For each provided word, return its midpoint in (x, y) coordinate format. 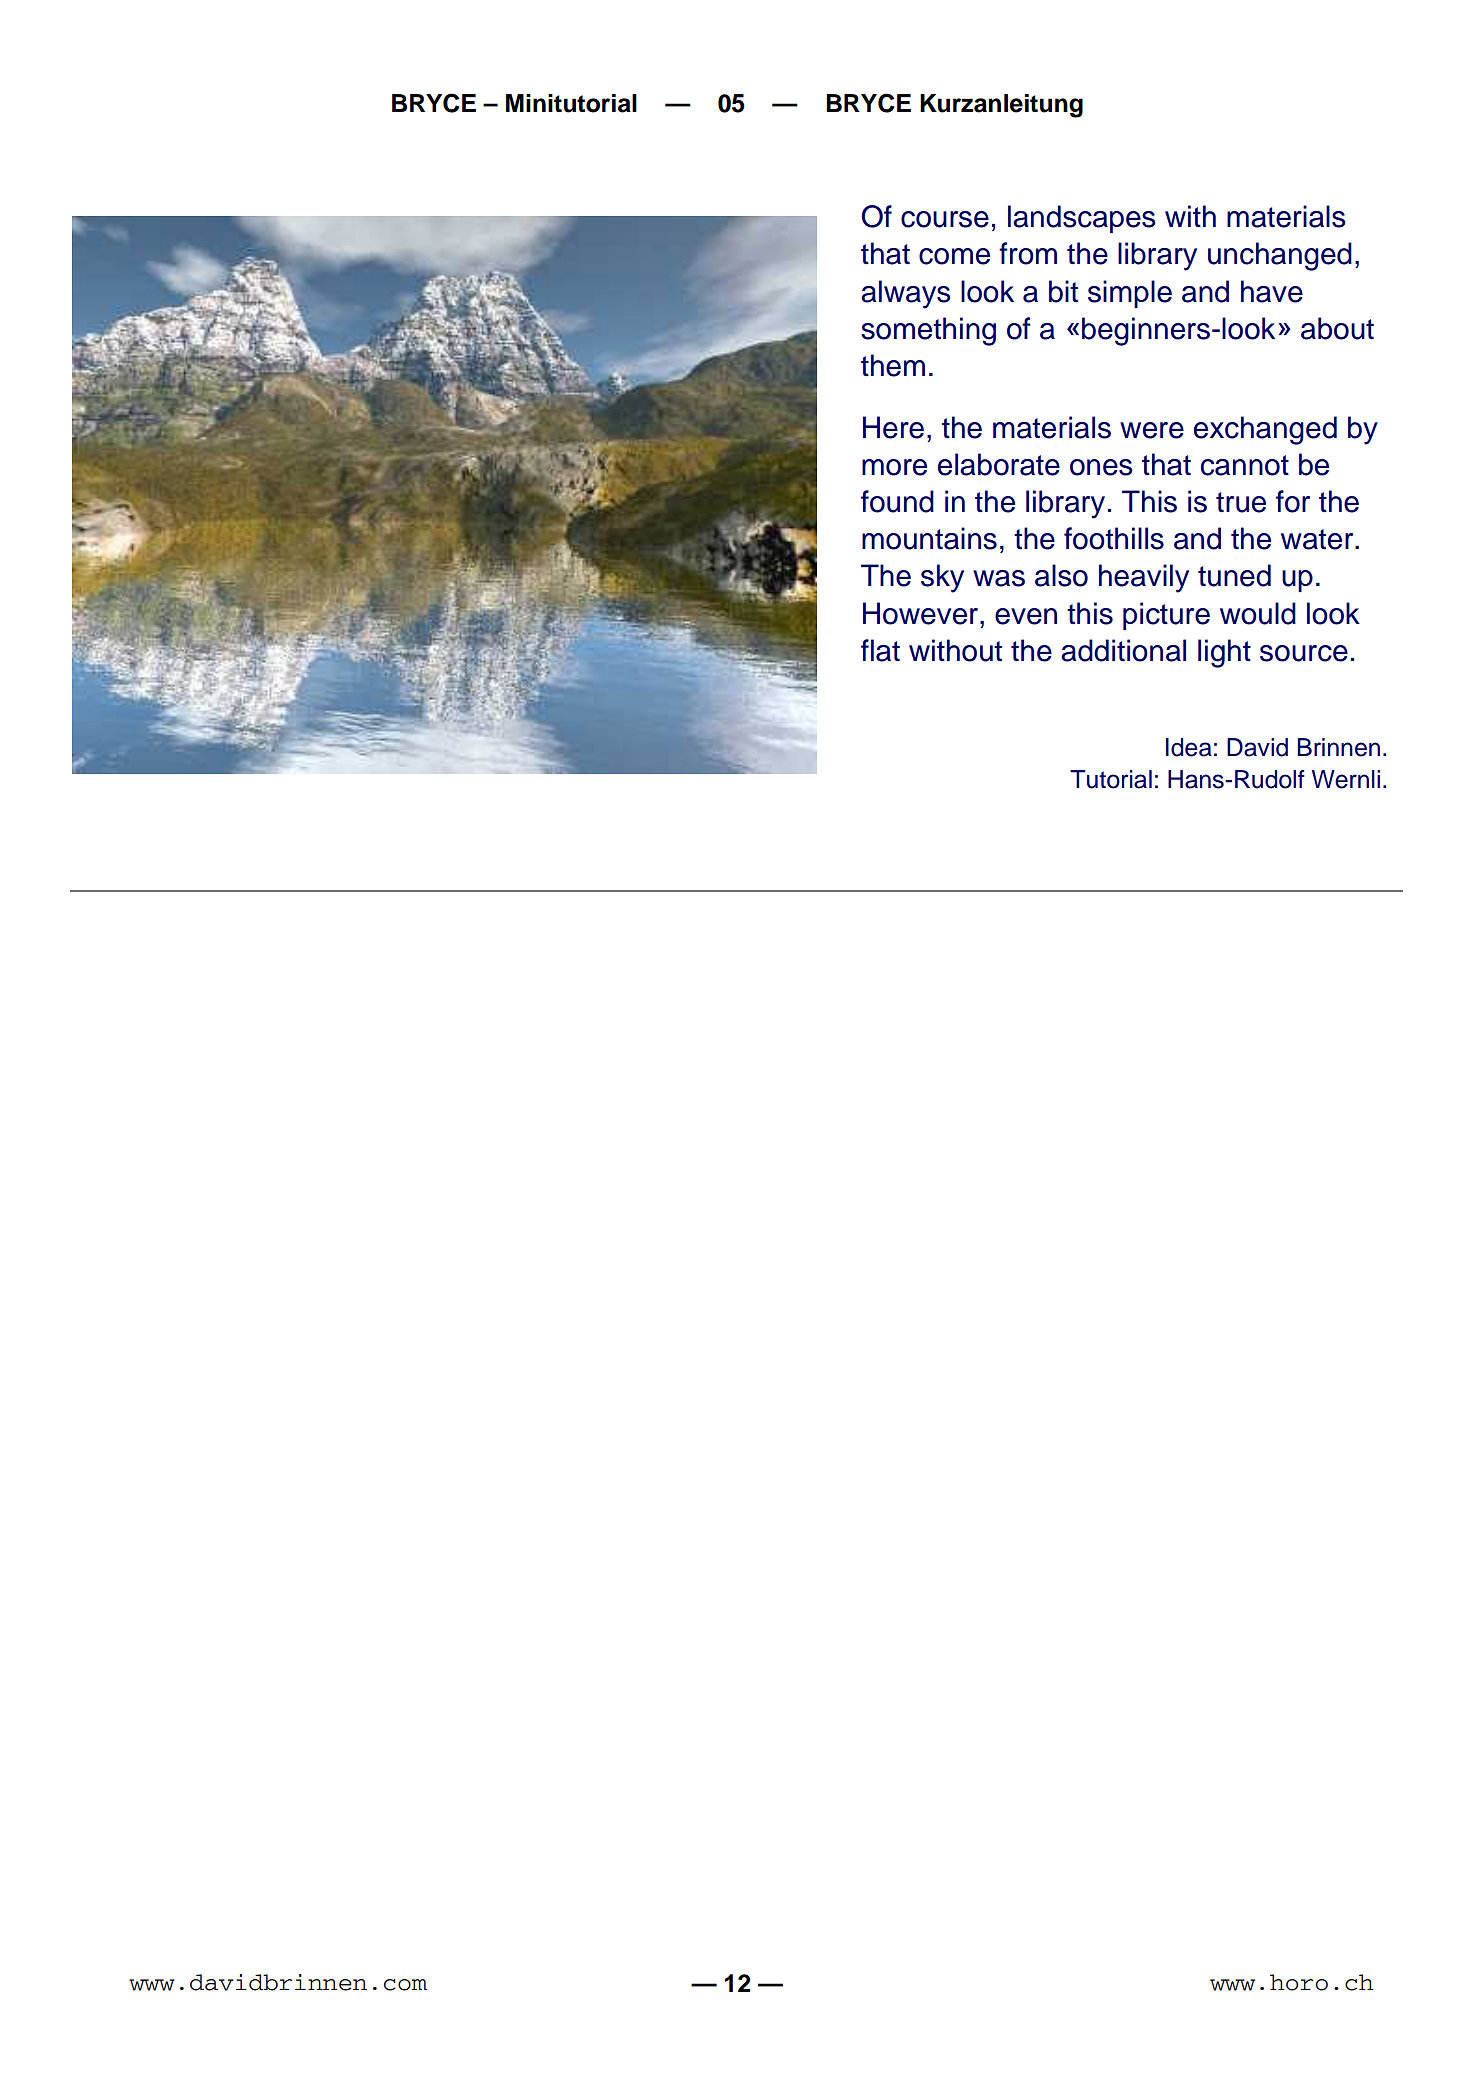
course (945, 219)
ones (1101, 467)
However (922, 613)
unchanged (1280, 256)
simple (1130, 294)
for (1293, 501)
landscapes (1082, 219)
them (893, 365)
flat (880, 650)
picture (1166, 616)
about (1337, 328)
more (894, 467)
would (1258, 613)
